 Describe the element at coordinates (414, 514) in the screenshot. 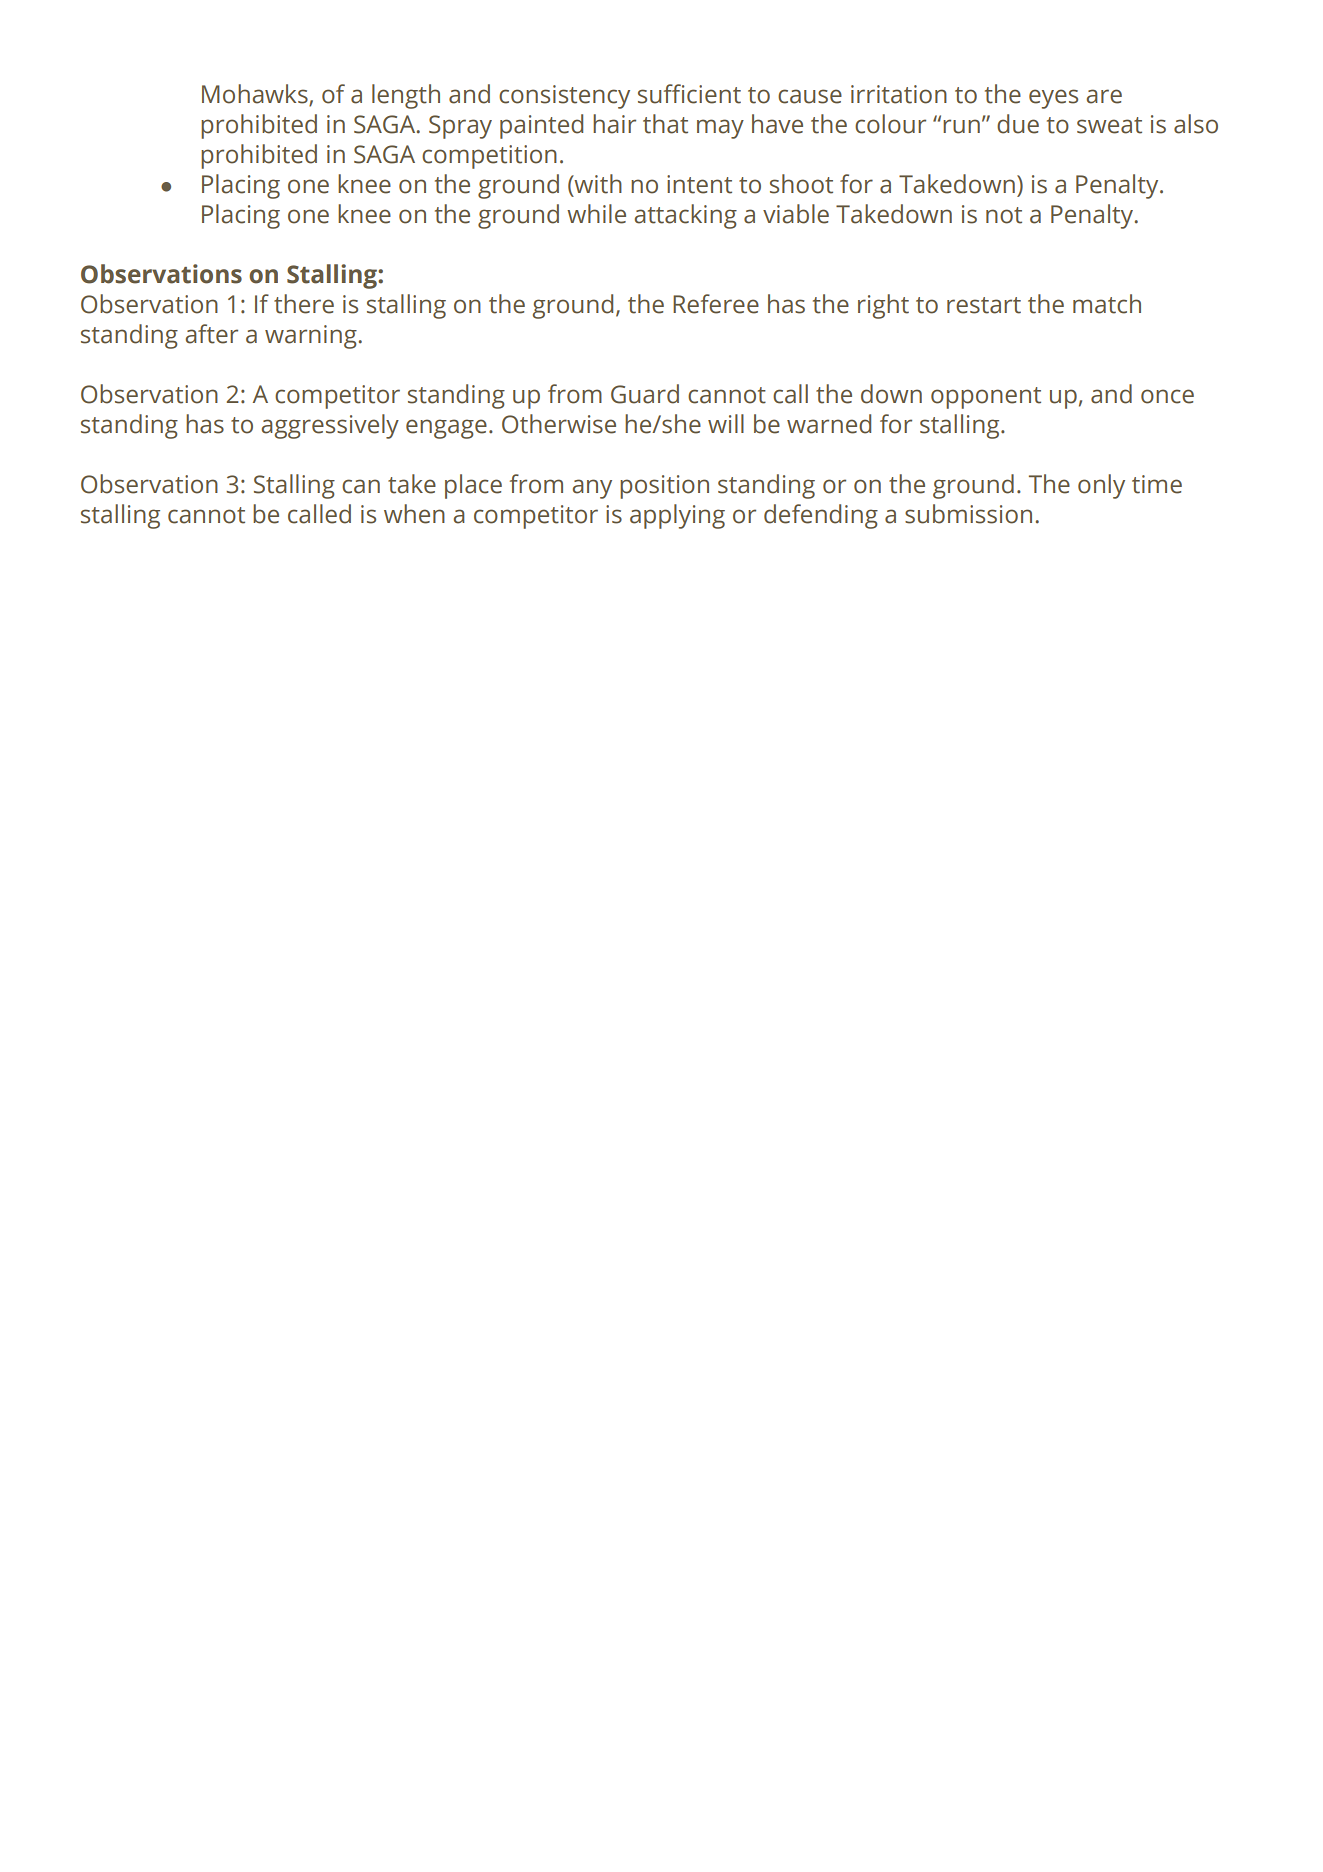

I see `when` at that location.
